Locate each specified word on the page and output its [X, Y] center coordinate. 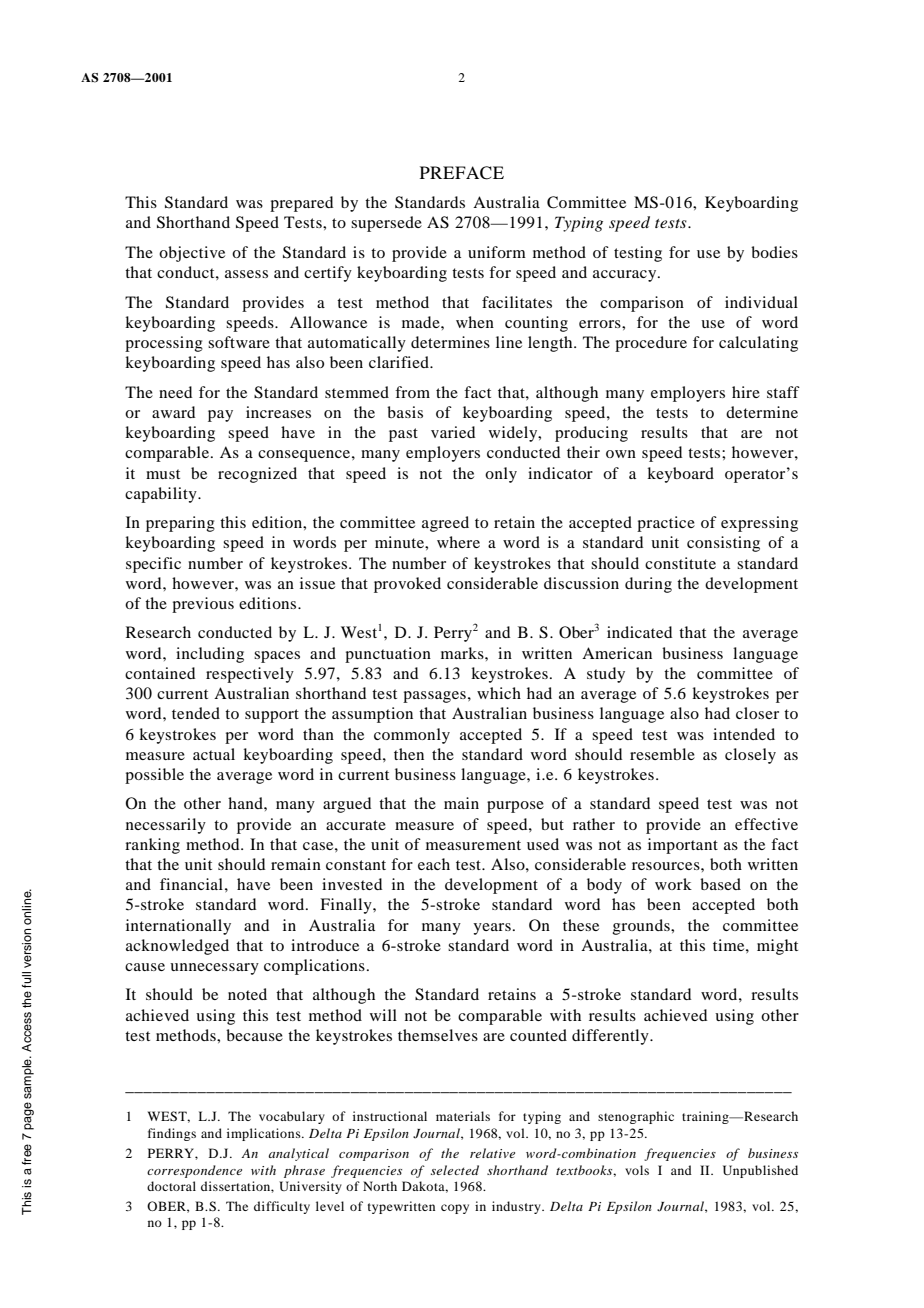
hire [746, 392]
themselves [438, 1035]
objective [192, 254]
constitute [680, 563]
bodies [774, 252]
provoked [407, 585]
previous [203, 605]
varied [453, 432]
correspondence [194, 1171]
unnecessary [214, 969]
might [777, 947]
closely [750, 756]
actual [214, 754]
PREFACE [462, 173]
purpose [515, 807]
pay [220, 416]
